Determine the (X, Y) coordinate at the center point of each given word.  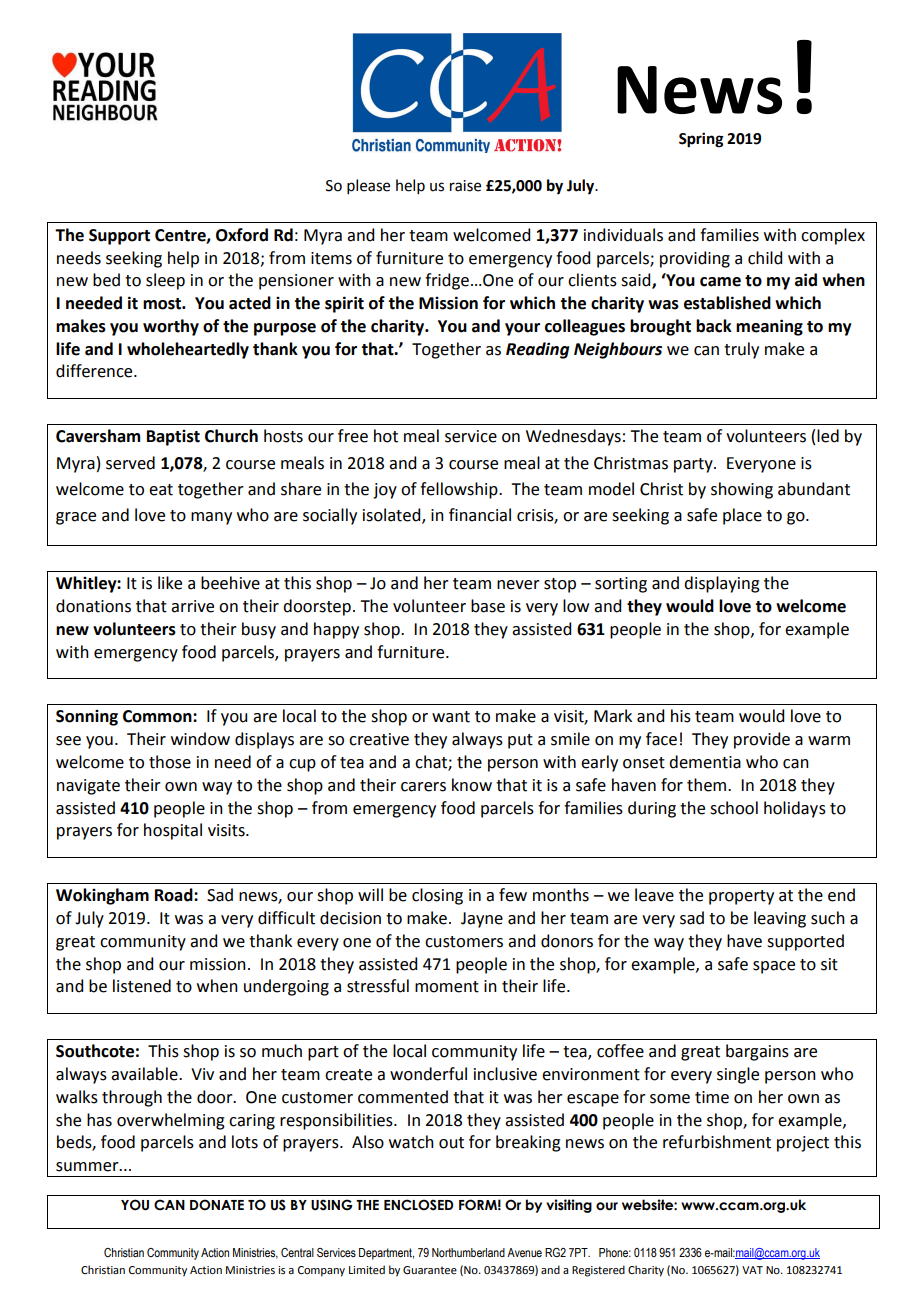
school (734, 808)
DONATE (217, 1205)
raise (465, 186)
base (488, 606)
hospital (173, 831)
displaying (722, 584)
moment (447, 987)
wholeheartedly (188, 350)
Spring (701, 140)
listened (142, 986)
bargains (757, 1052)
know (472, 785)
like (170, 583)
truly (741, 350)
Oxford (242, 235)
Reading (537, 350)
